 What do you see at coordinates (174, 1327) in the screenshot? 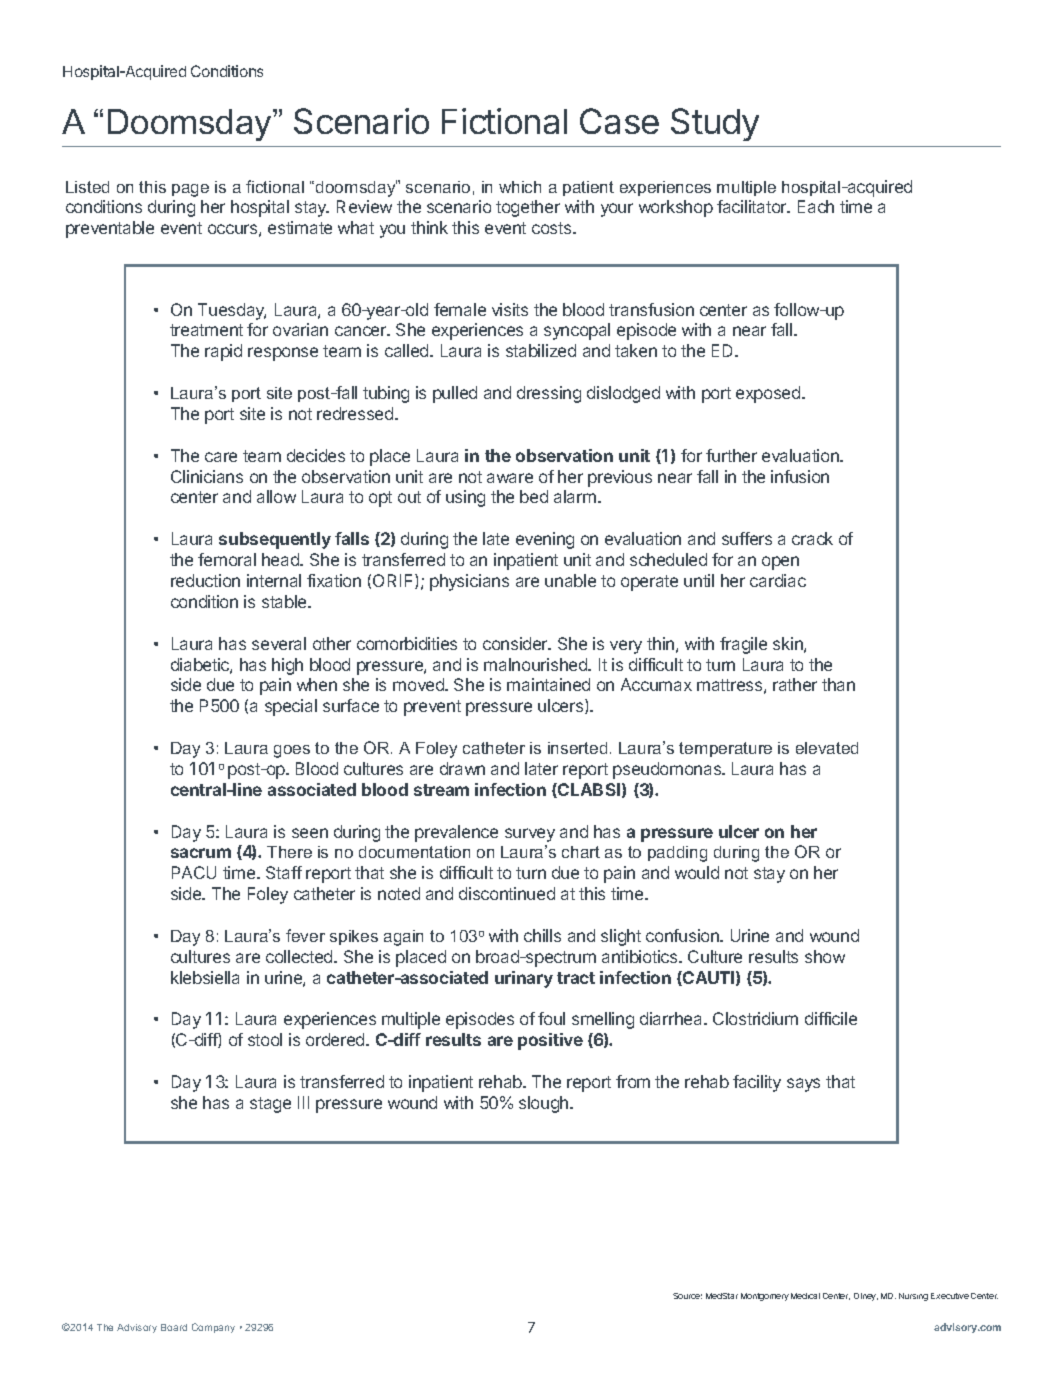
I see `Board` at bounding box center [174, 1327].
